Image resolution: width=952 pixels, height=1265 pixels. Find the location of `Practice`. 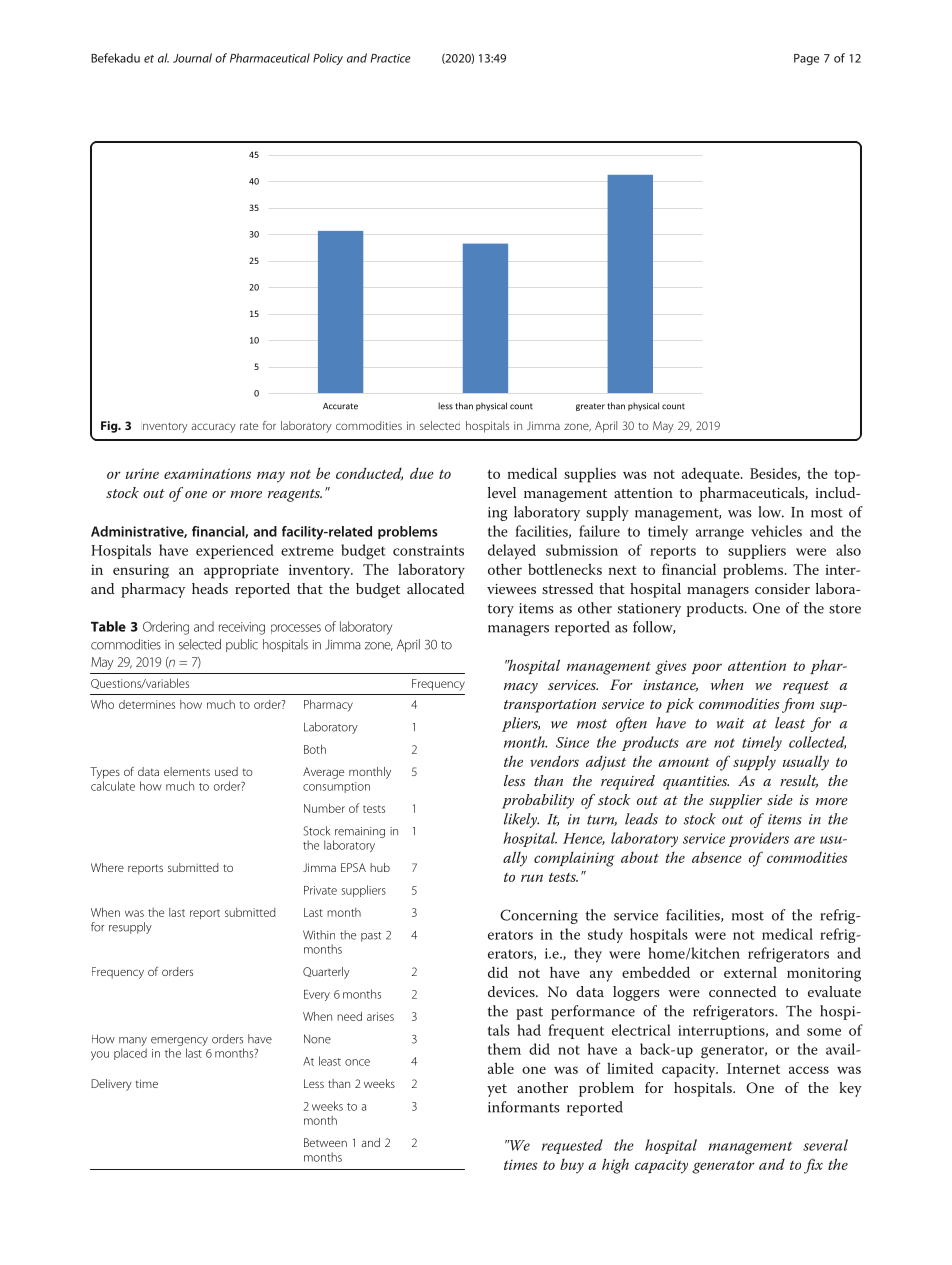

Practice is located at coordinates (391, 58).
